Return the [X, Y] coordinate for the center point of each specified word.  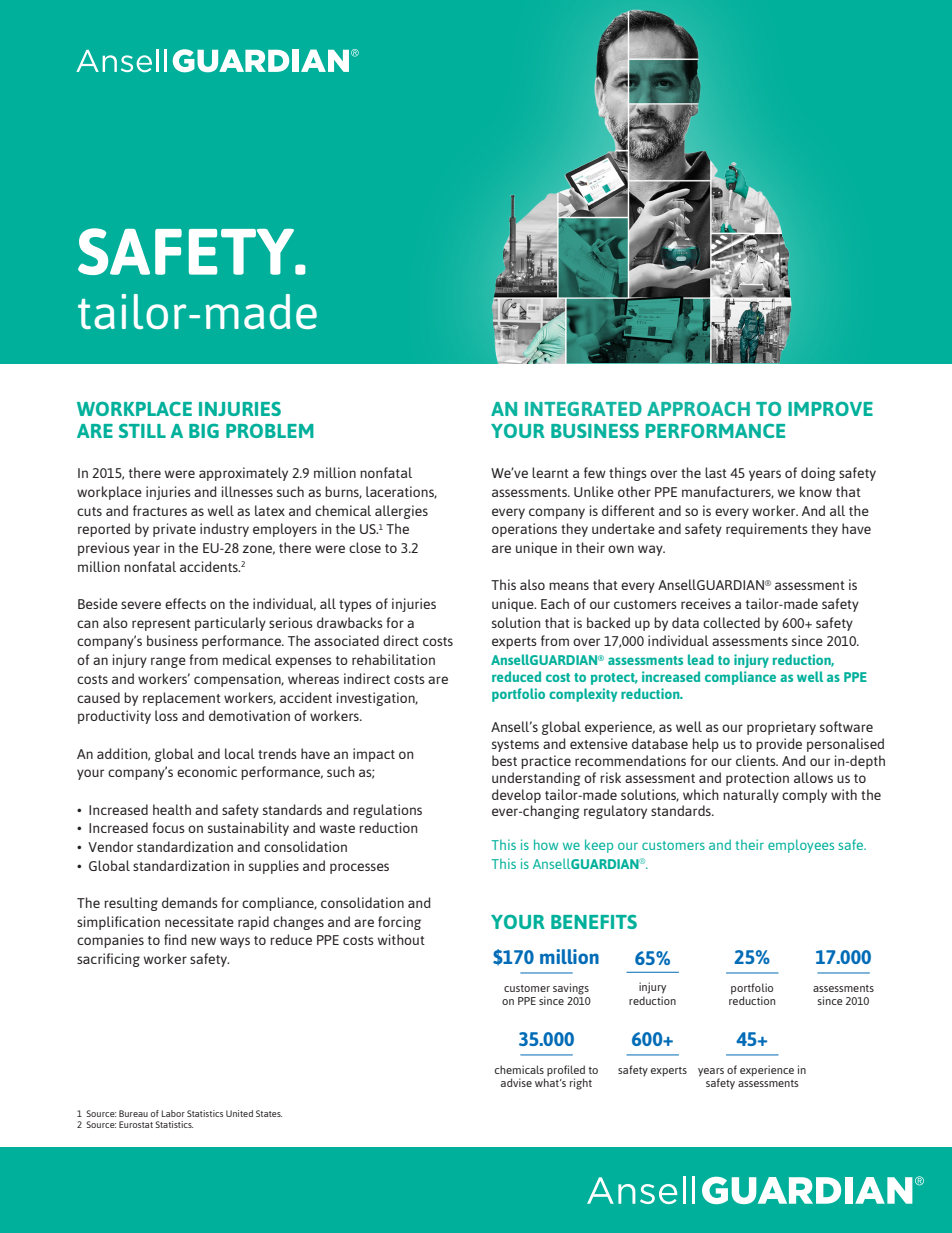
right [581, 1084]
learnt [550, 472]
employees [801, 846]
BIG [204, 431]
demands [190, 902]
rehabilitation [393, 659]
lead [701, 659]
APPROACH [698, 409]
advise [516, 1082]
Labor [173, 1113]
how [546, 844]
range [168, 662]
